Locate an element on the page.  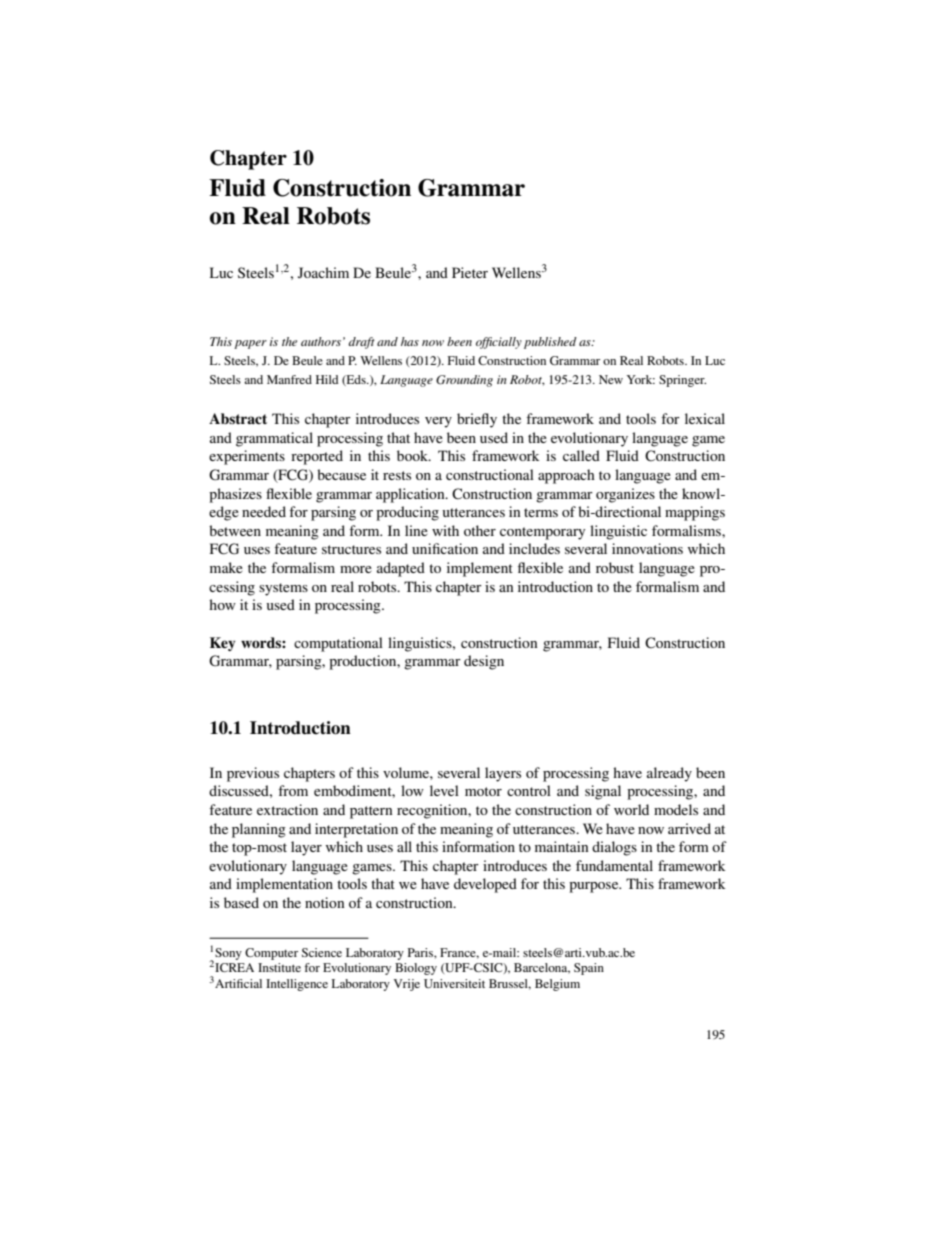
Institute is located at coordinates (279, 967).
